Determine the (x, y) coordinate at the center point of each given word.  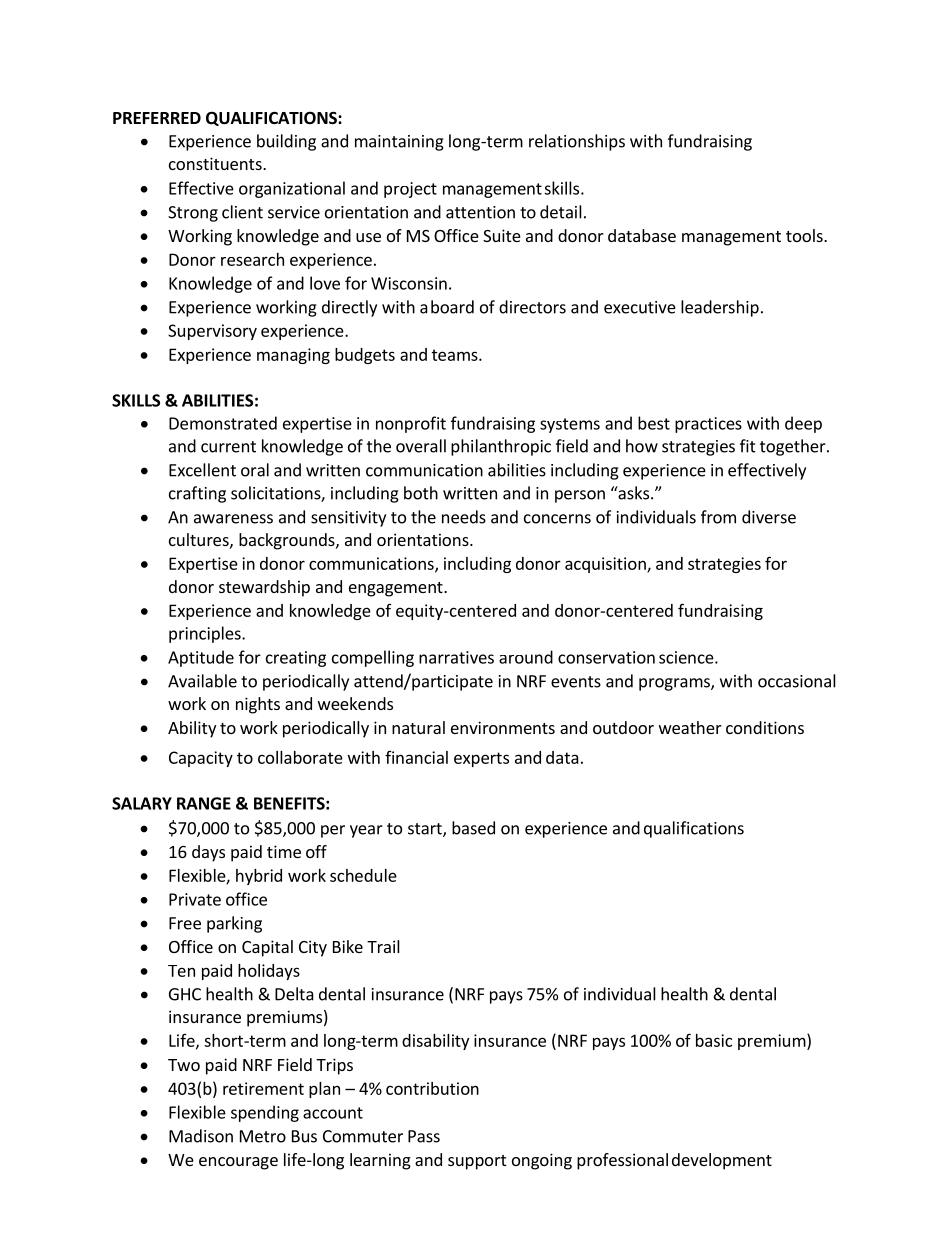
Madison (201, 1136)
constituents (216, 163)
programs (675, 684)
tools (805, 235)
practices (708, 425)
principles (206, 634)
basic (714, 1040)
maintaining (399, 143)
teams (456, 355)
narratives (456, 657)
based (473, 828)
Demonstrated (223, 423)
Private (195, 899)
